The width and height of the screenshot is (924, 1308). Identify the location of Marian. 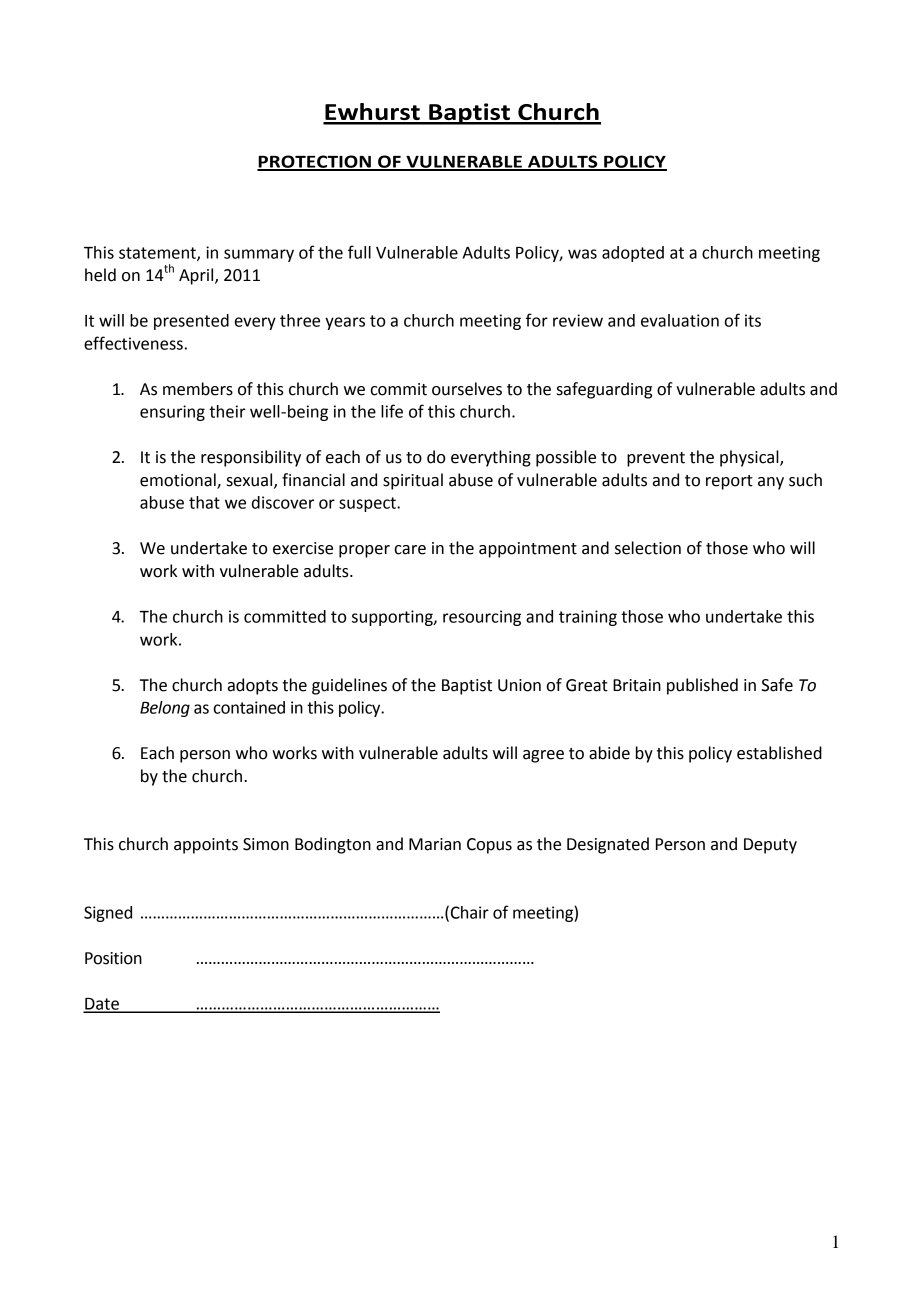
(435, 844).
